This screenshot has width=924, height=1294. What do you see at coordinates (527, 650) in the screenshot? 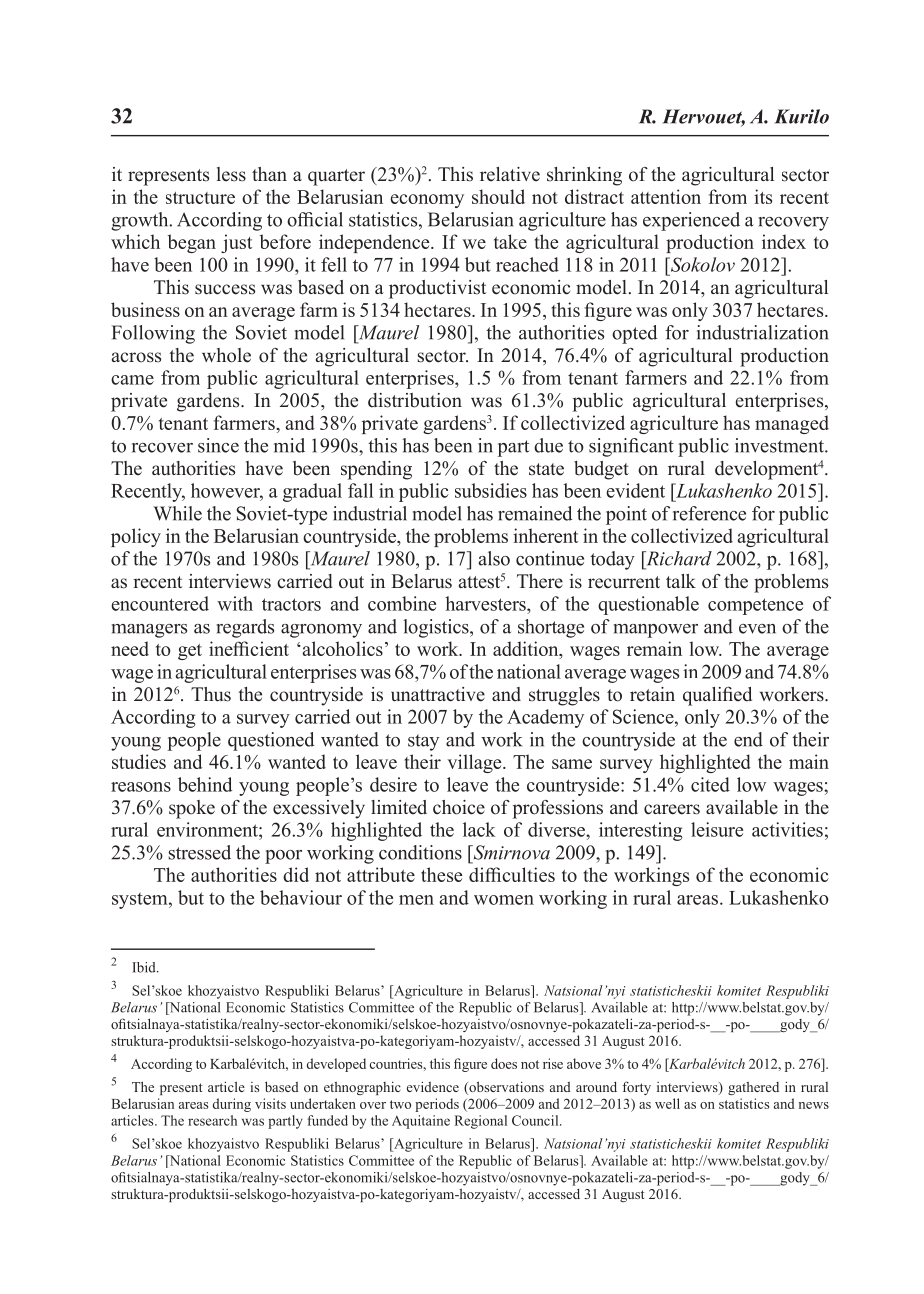
I see `addition` at bounding box center [527, 650].
